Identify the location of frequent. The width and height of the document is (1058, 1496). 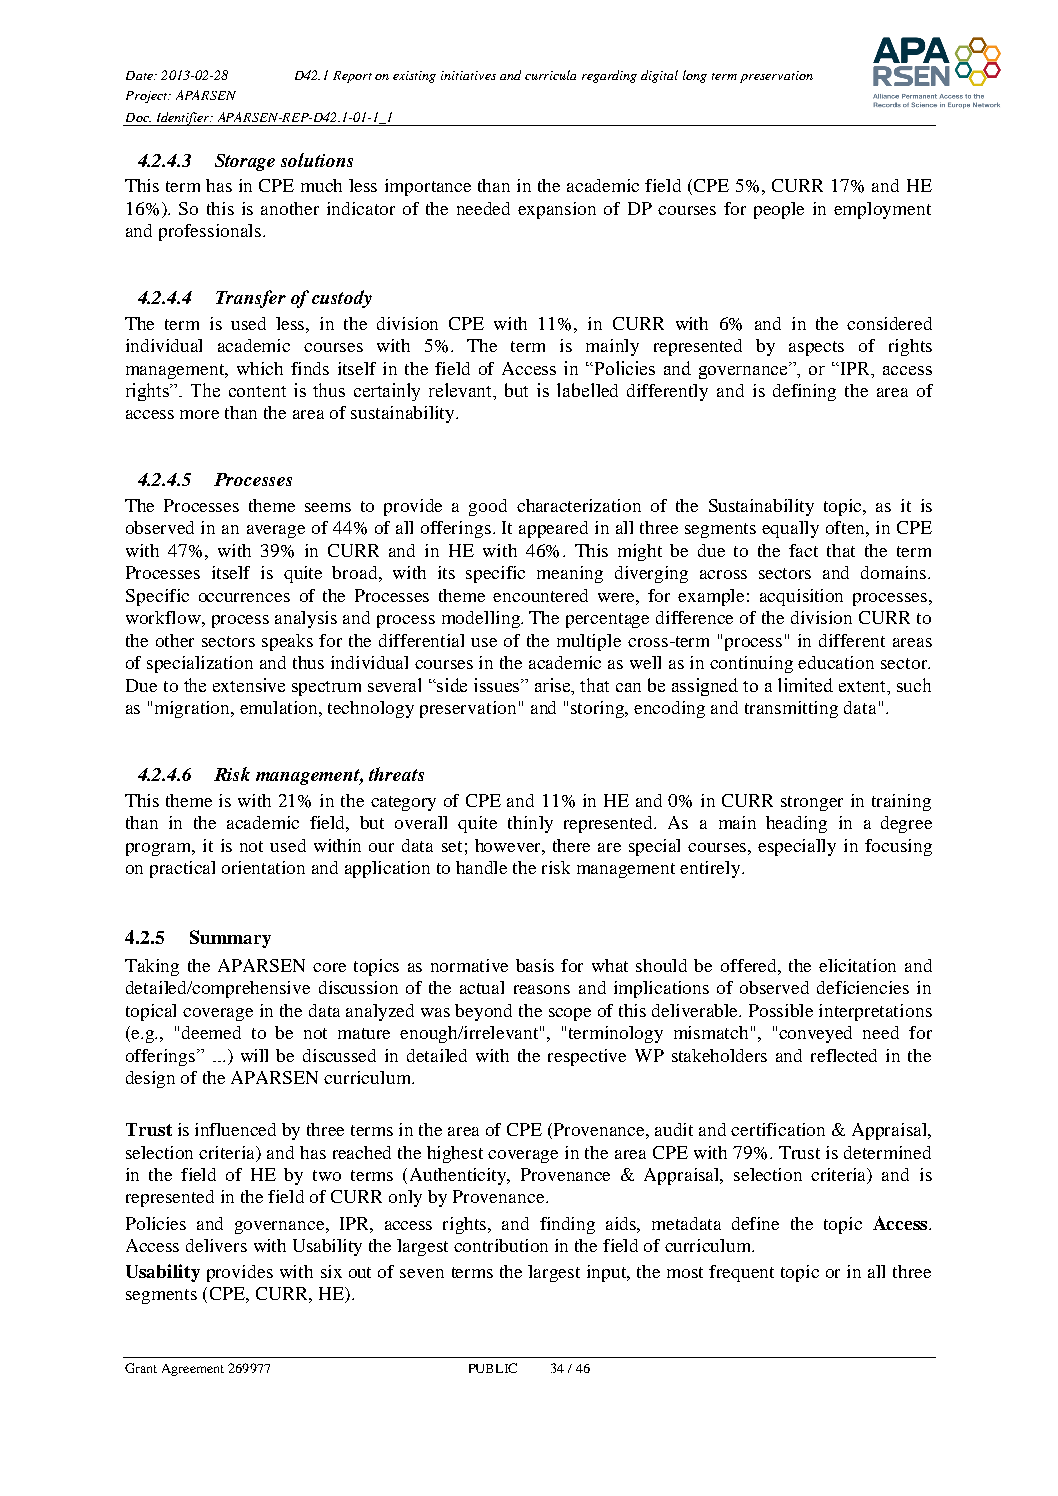
(741, 1273).
